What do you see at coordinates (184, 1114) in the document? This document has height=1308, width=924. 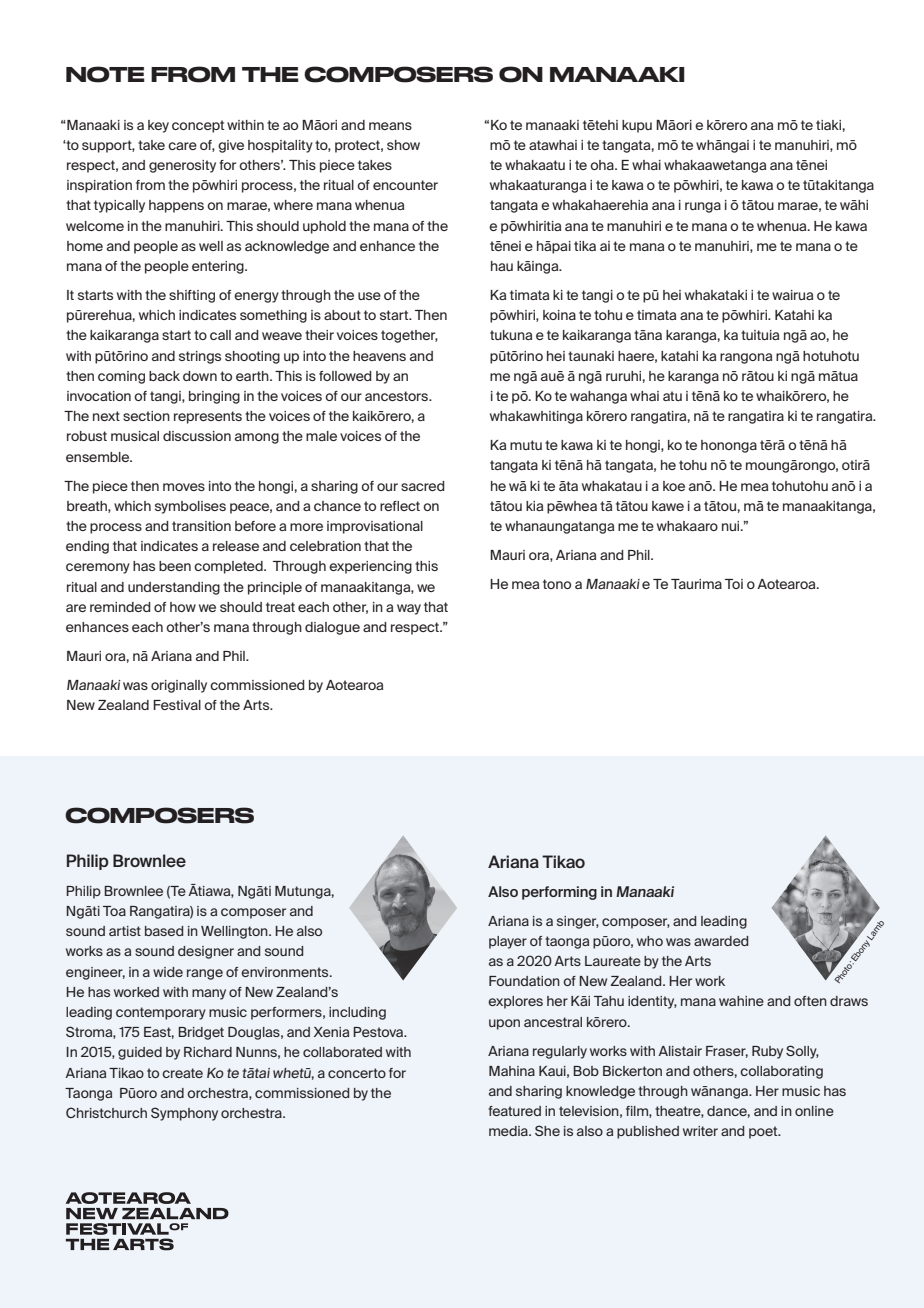 I see `Symphony` at bounding box center [184, 1114].
